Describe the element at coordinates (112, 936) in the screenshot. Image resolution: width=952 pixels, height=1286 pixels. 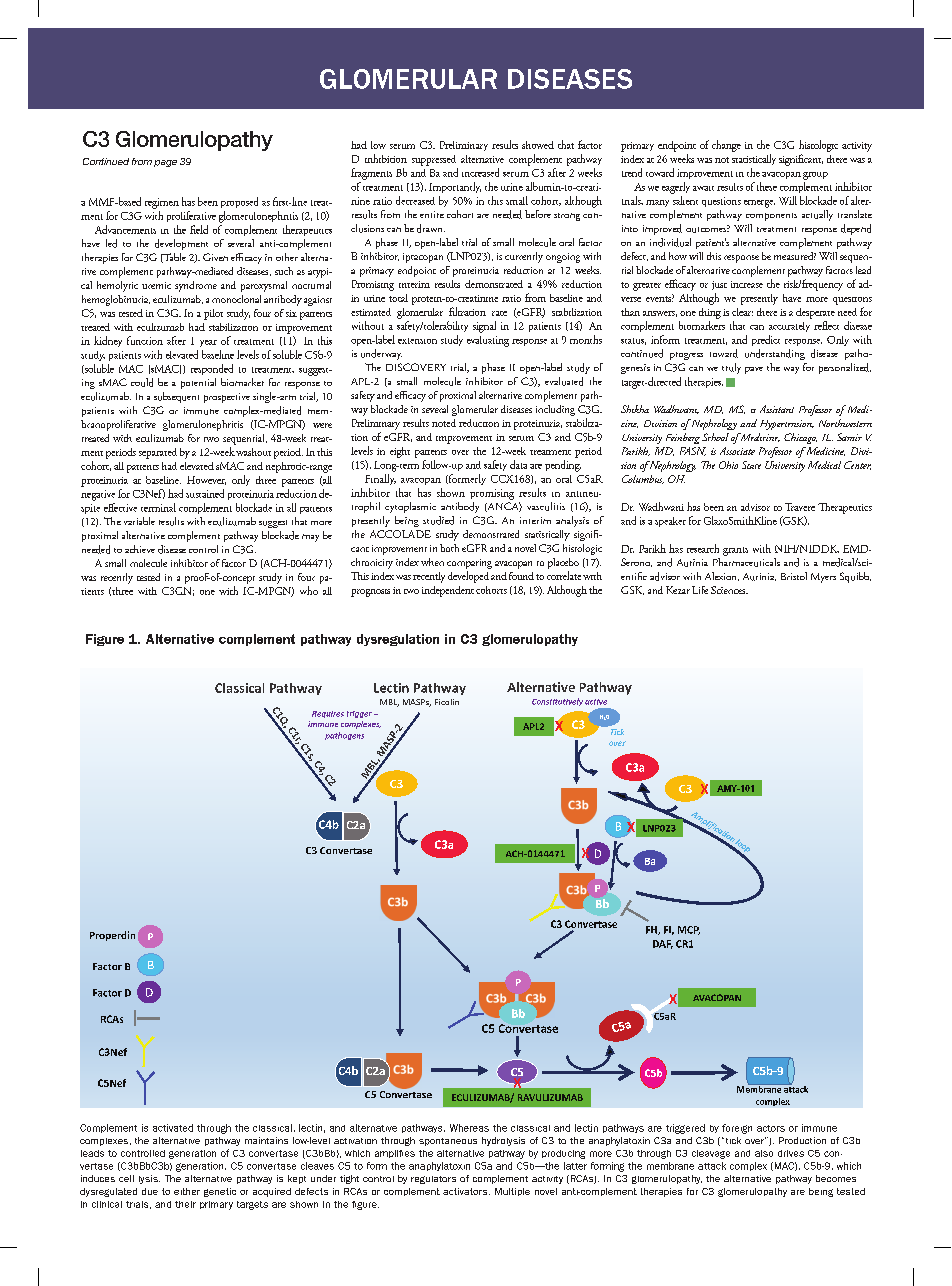
I see `Properdin` at that location.
